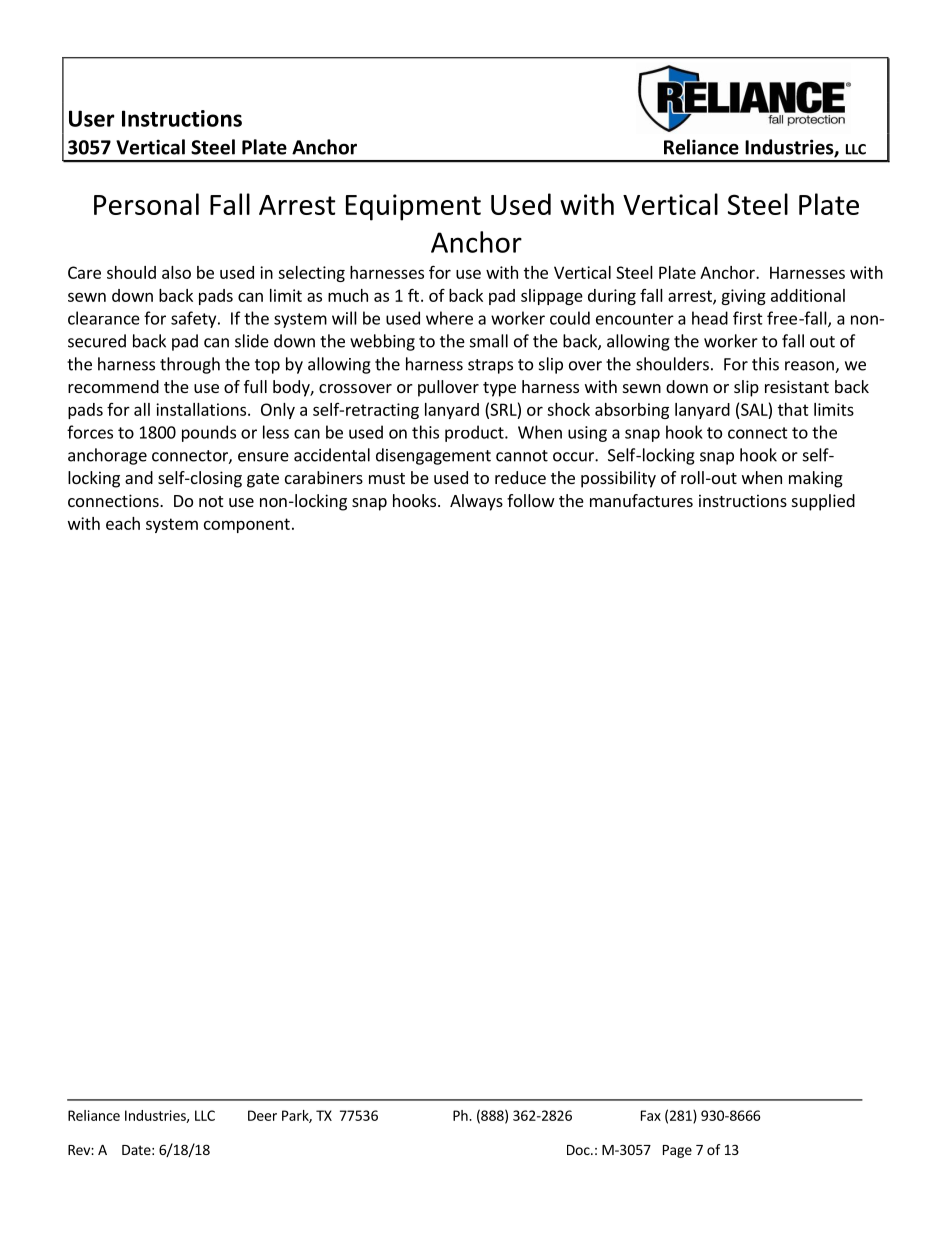 The width and height of the document is (952, 1233). What do you see at coordinates (823, 502) in the document?
I see `supplied` at bounding box center [823, 502].
